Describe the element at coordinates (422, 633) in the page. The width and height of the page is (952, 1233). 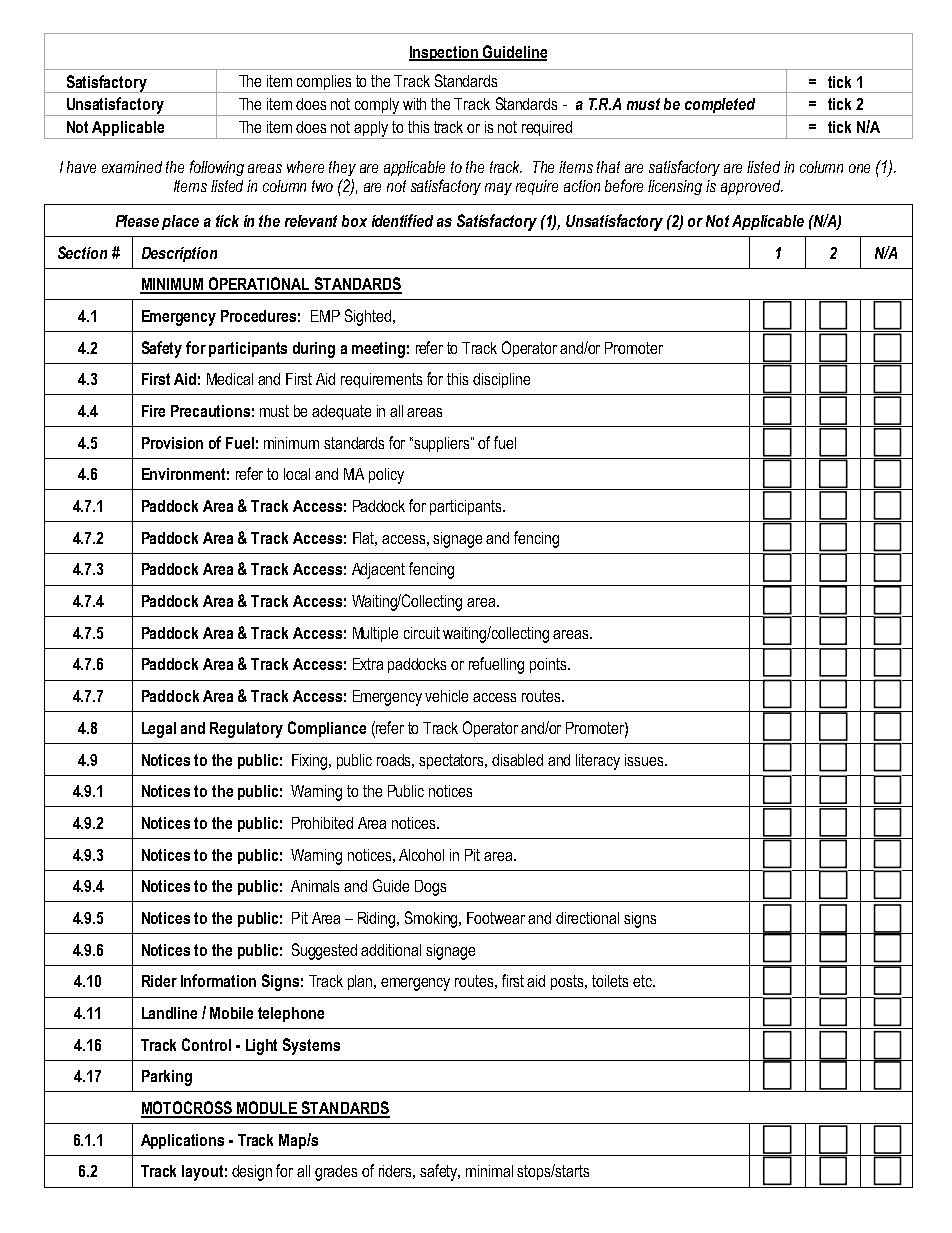
I see `circuit` at that location.
